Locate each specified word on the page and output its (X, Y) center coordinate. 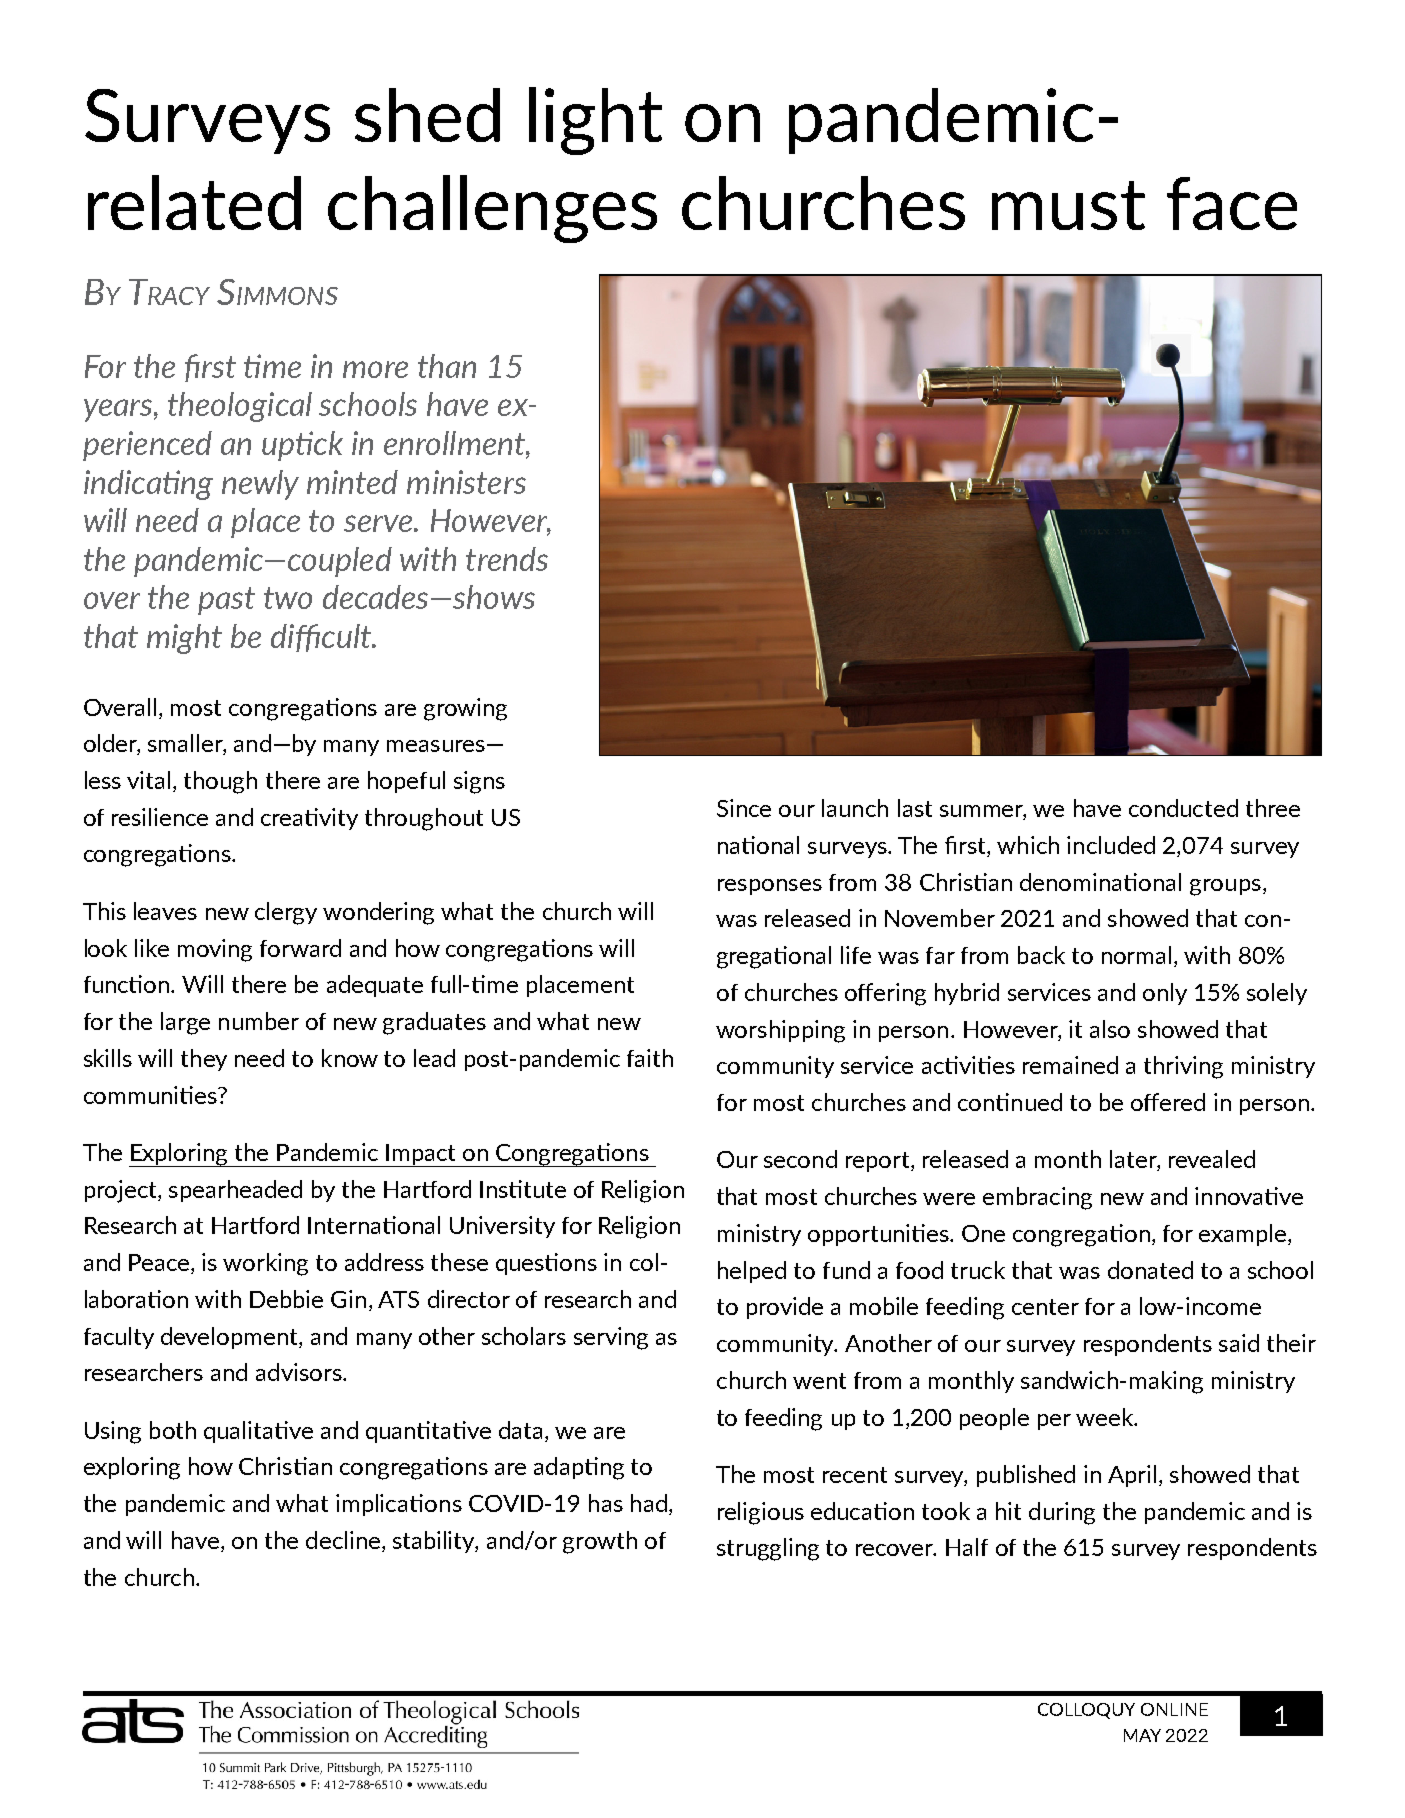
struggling (768, 1549)
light (595, 121)
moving (215, 950)
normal (1136, 955)
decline (343, 1540)
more (375, 369)
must (1068, 205)
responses (770, 887)
